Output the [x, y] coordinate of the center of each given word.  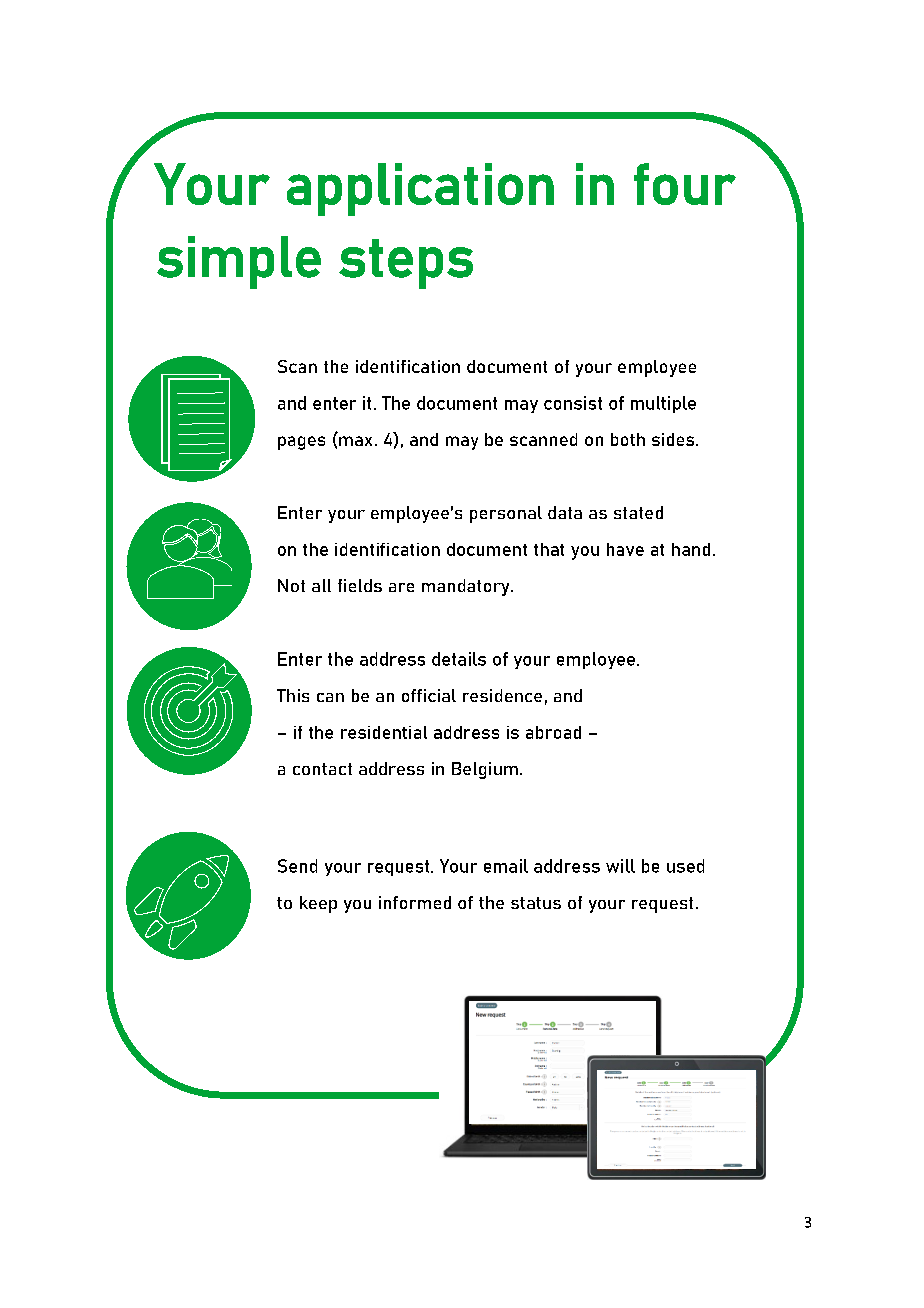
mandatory [467, 587]
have [625, 549]
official [429, 695]
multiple [663, 404]
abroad [553, 732]
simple [239, 262]
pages [301, 443]
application [420, 189]
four [685, 184]
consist [573, 403]
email [506, 866]
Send [297, 866]
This [293, 695]
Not [291, 585]
